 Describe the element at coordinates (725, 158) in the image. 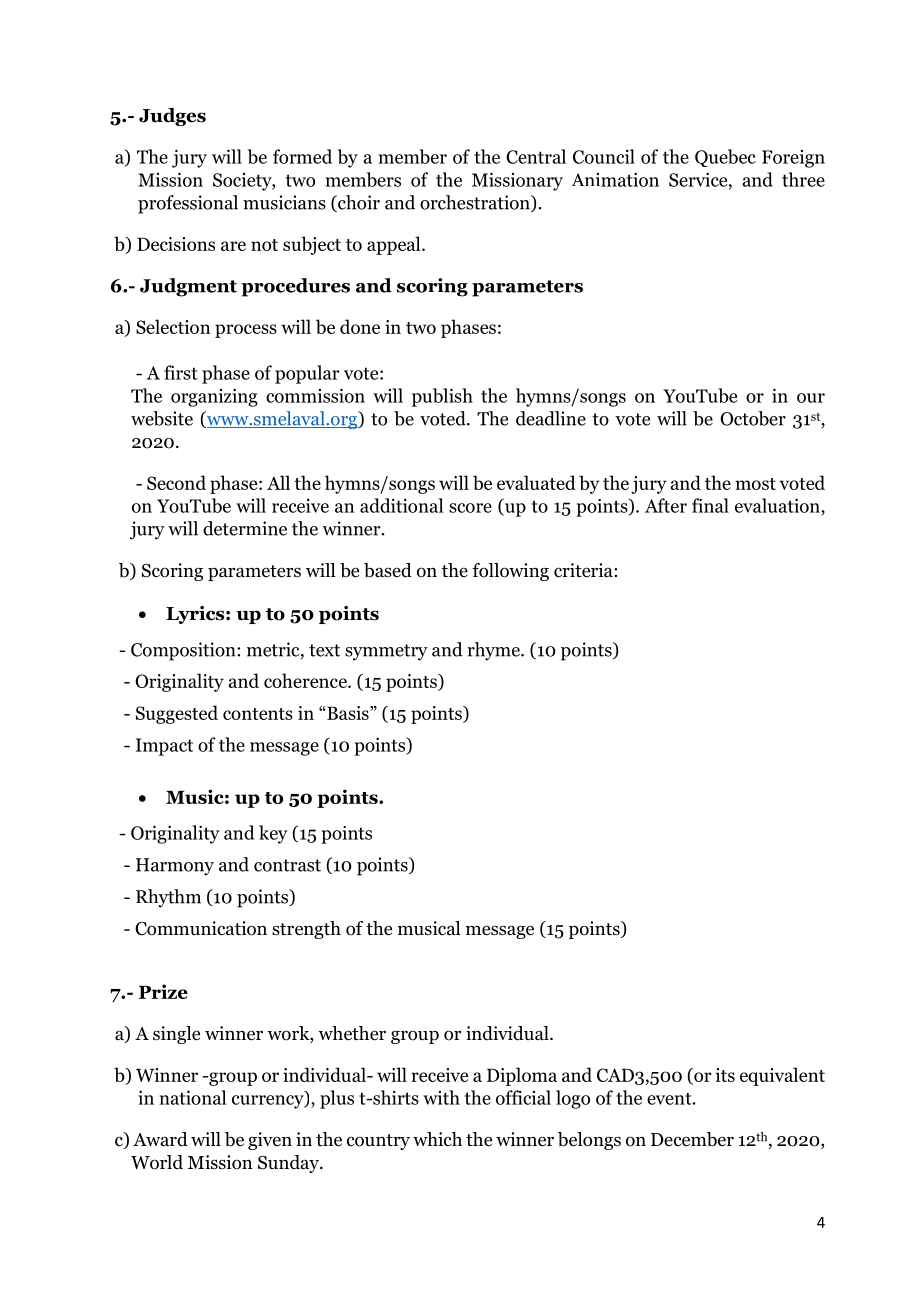

I see `Quebec` at that location.
